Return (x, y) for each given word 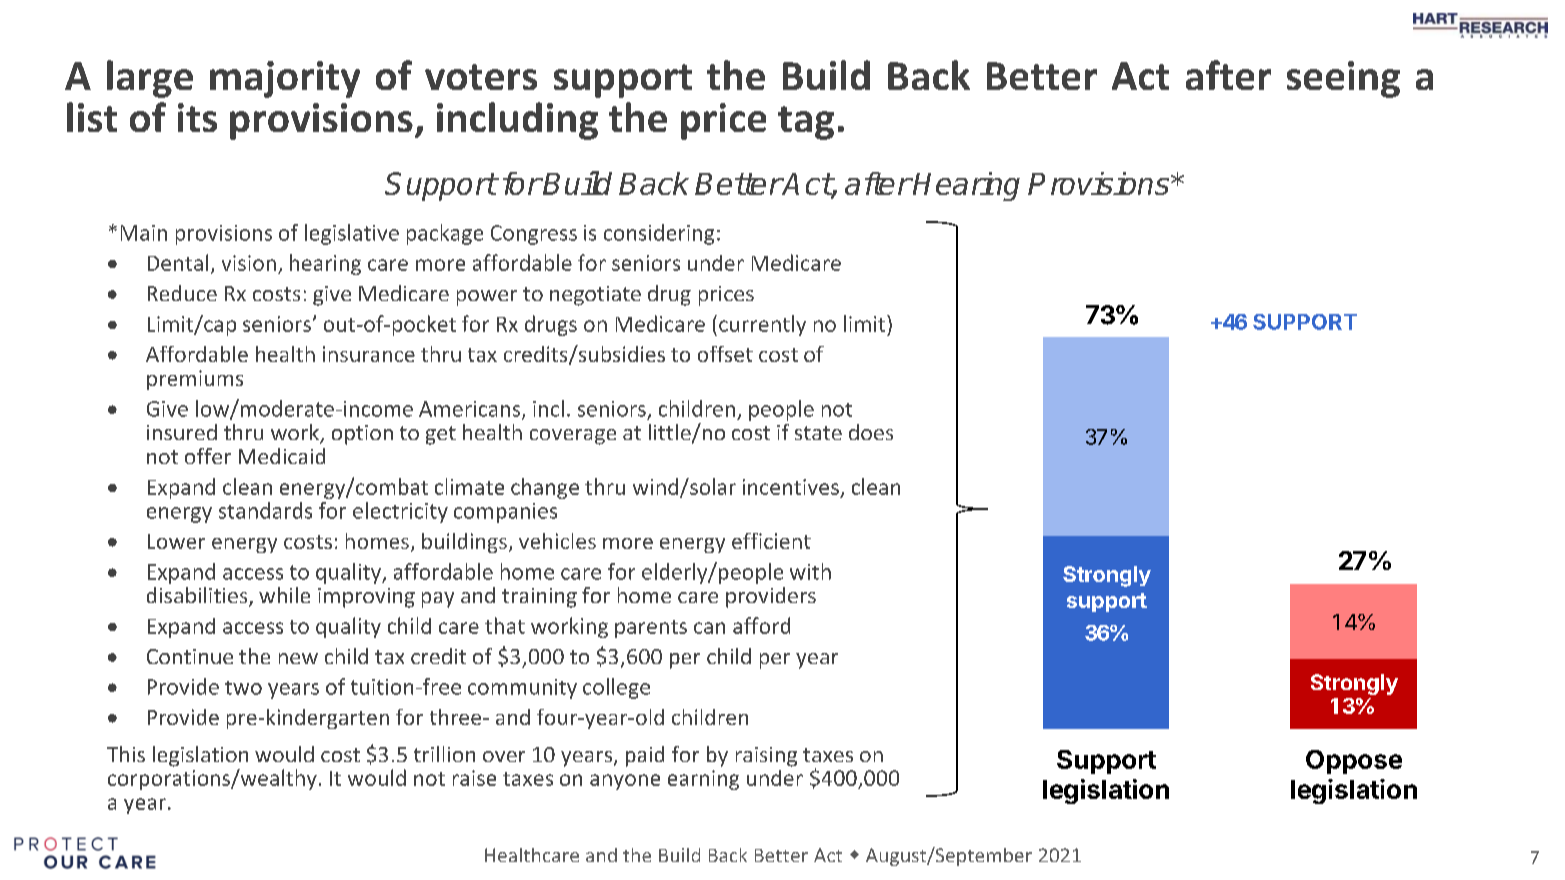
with (810, 571)
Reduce (182, 293)
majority (285, 79)
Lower (176, 541)
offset (725, 354)
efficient (771, 541)
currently (762, 325)
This (126, 754)
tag (806, 123)
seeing (1343, 79)
